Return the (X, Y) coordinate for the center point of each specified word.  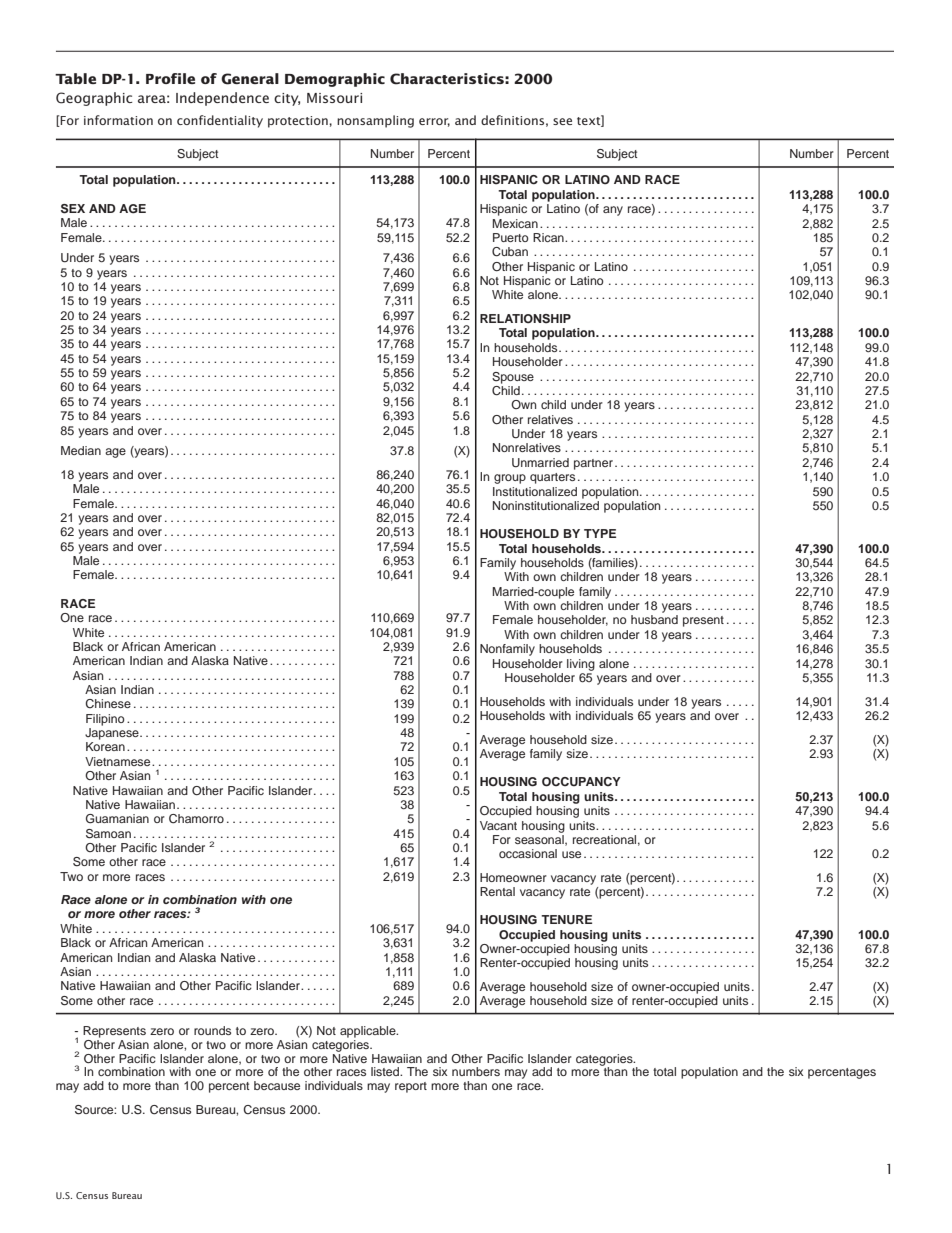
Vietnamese (119, 761)
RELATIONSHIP (525, 319)
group (510, 479)
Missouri (334, 98)
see (562, 121)
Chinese (108, 703)
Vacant (498, 825)
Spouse (513, 378)
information (118, 120)
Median (81, 450)
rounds (212, 1030)
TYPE (600, 533)
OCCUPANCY (581, 782)
